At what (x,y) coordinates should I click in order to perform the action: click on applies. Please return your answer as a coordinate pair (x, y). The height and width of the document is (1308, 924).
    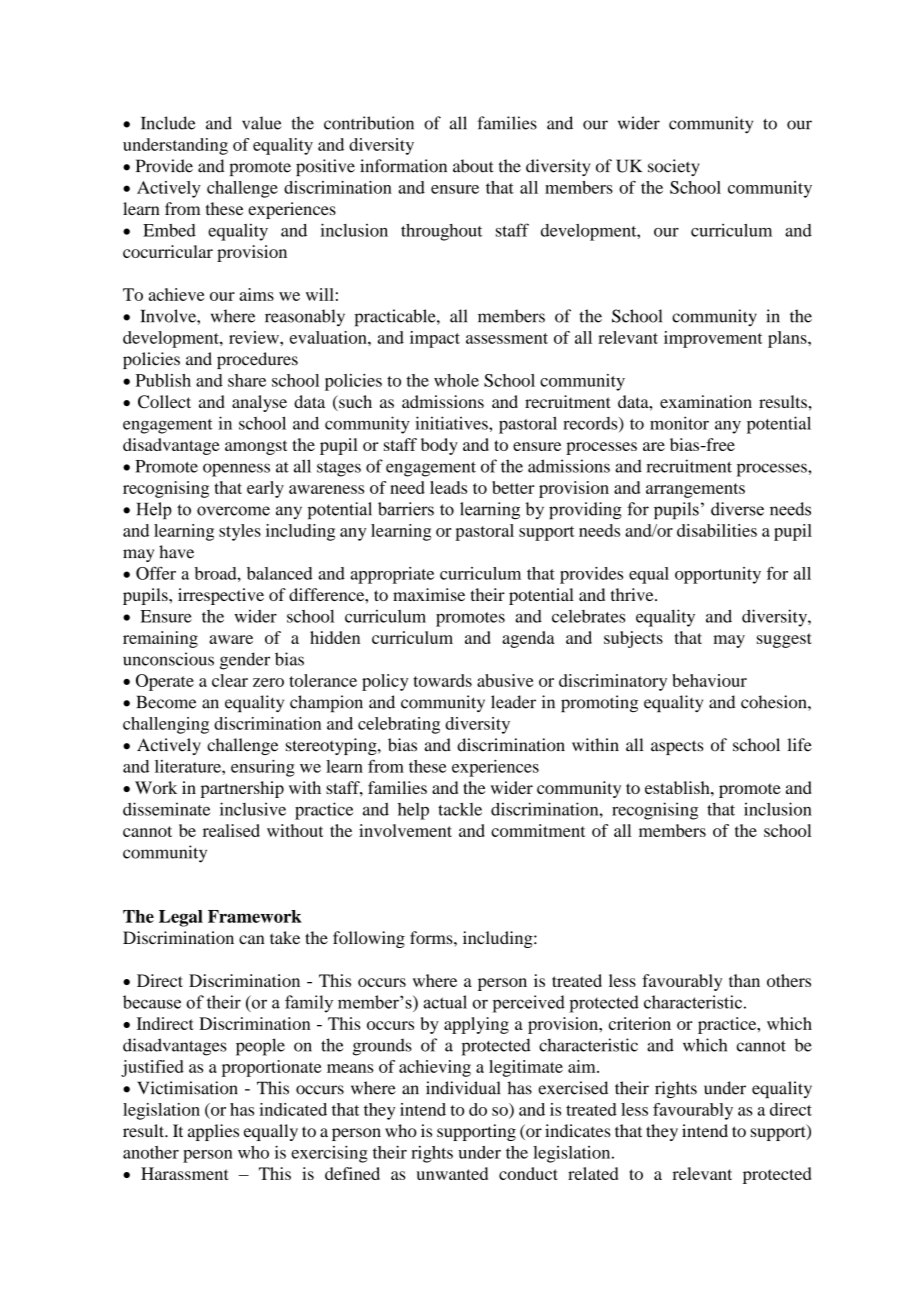
    Looking at the image, I should click on (213, 1132).
